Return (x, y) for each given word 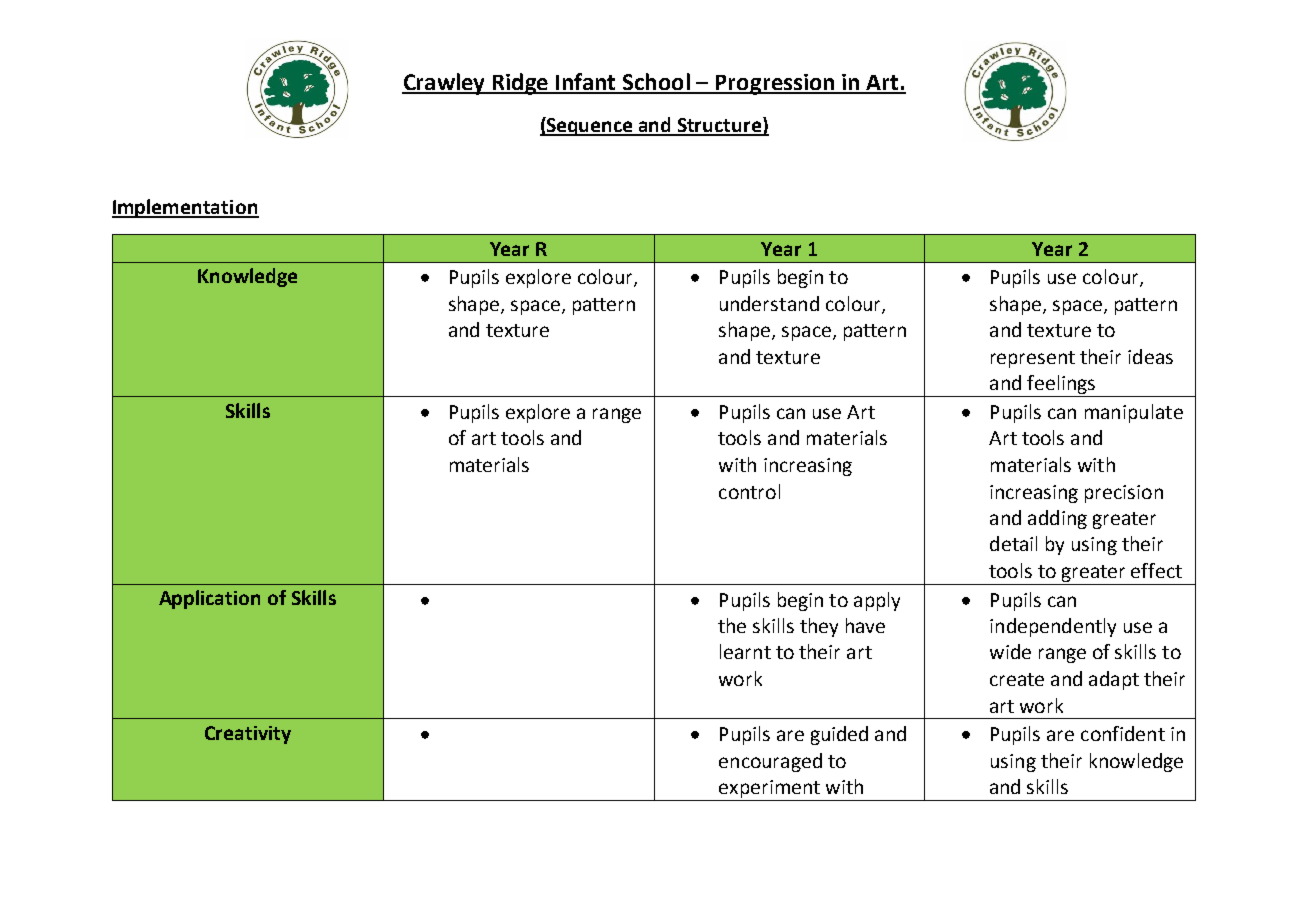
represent (1033, 359)
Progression (775, 84)
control (749, 491)
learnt (745, 651)
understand (769, 303)
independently (1053, 627)
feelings (1061, 386)
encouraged (770, 762)
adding (1057, 519)
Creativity (248, 735)
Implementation (185, 208)
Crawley (445, 84)
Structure (719, 126)
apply (877, 601)
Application (209, 599)
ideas (1150, 356)
